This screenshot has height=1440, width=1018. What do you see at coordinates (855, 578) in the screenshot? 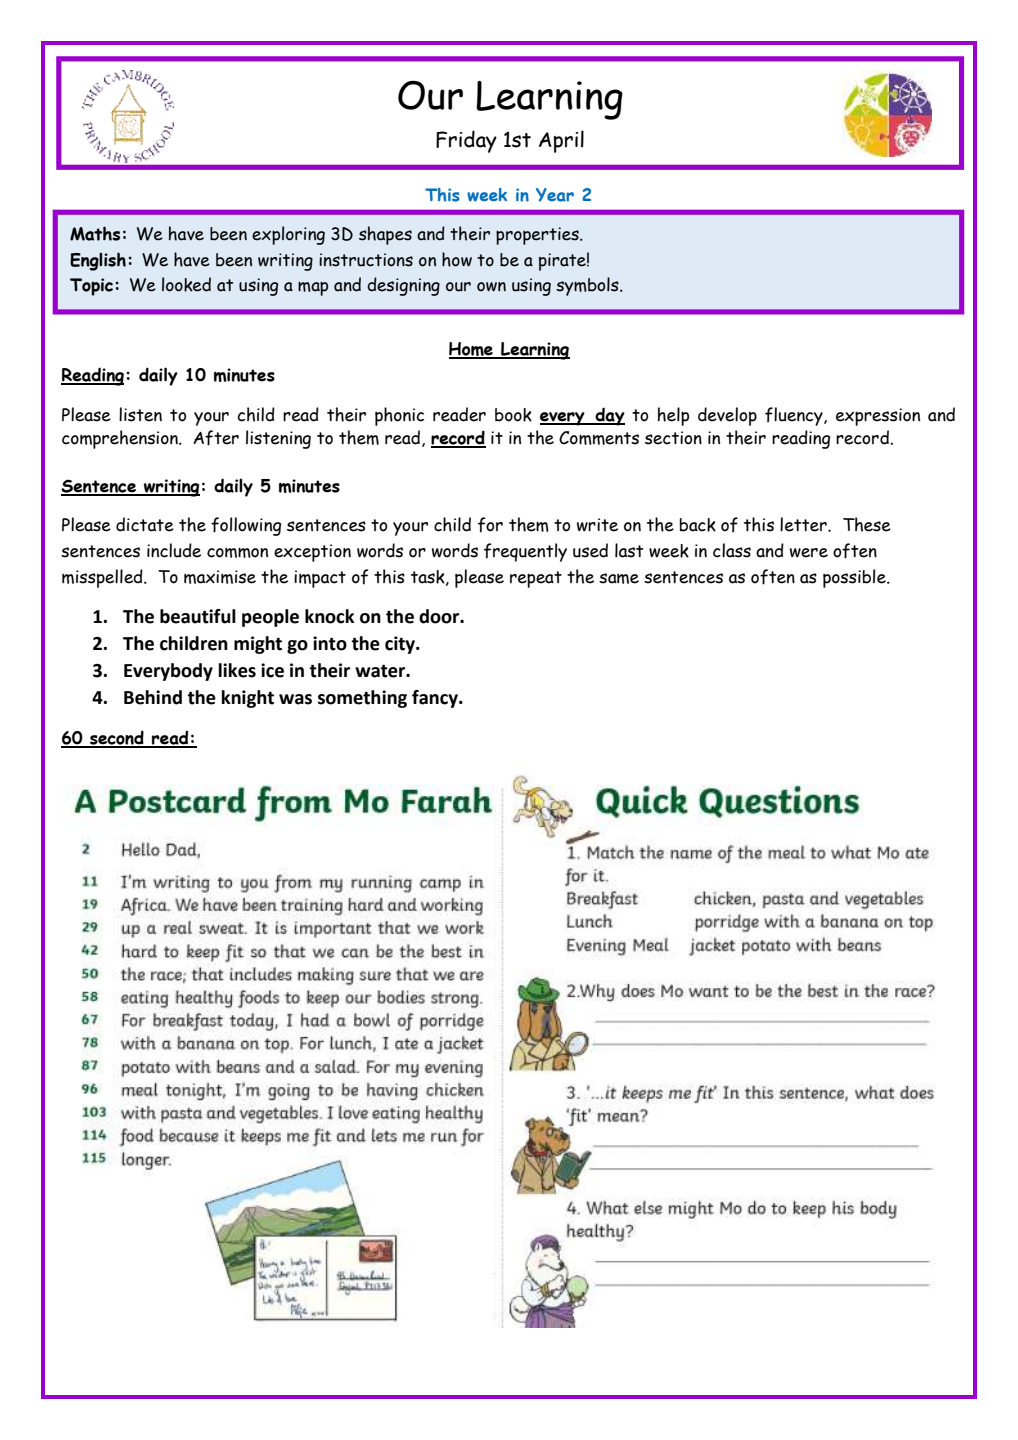
I see `possible` at bounding box center [855, 578].
